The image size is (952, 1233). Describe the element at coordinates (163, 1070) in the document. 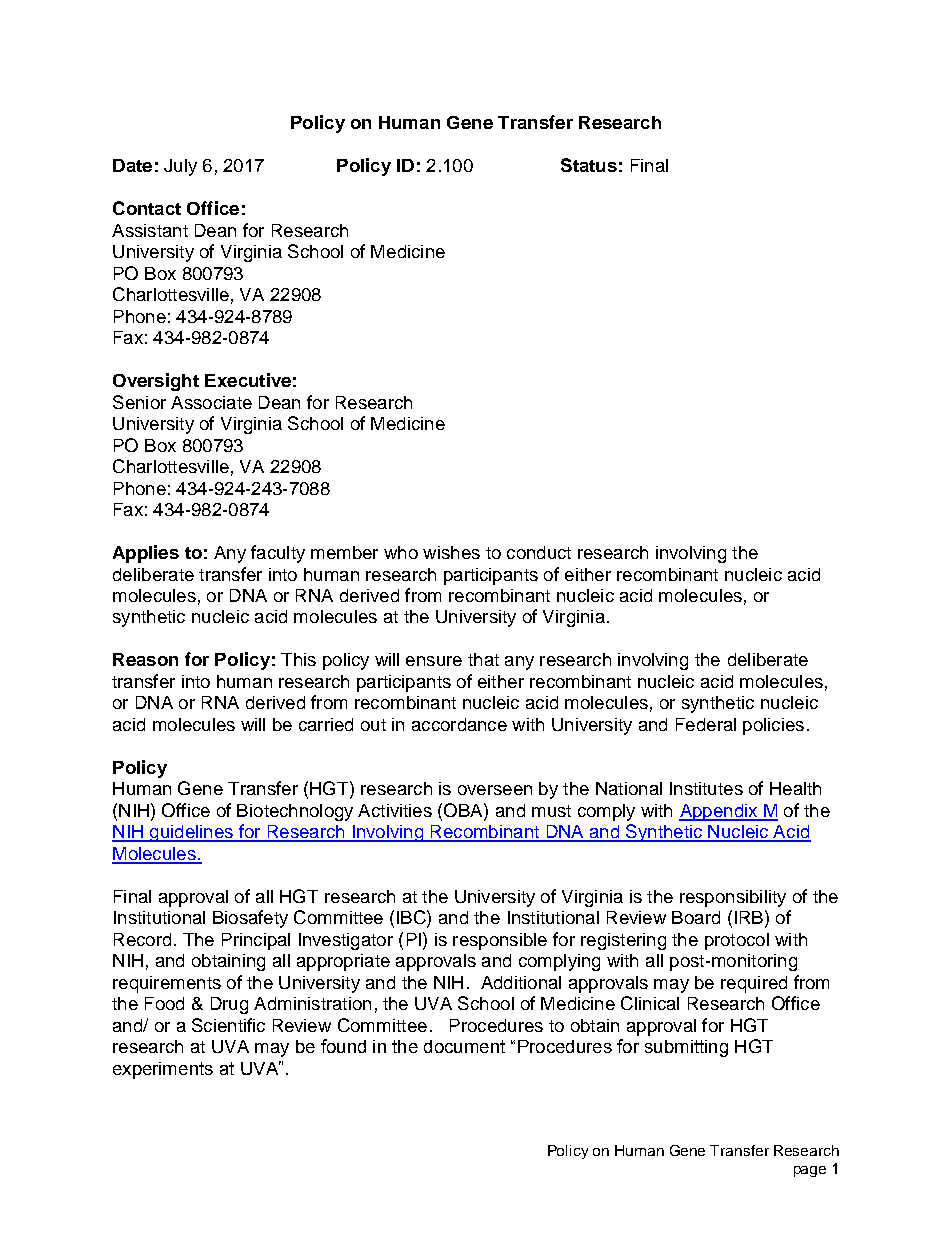

I see `experiments` at that location.
